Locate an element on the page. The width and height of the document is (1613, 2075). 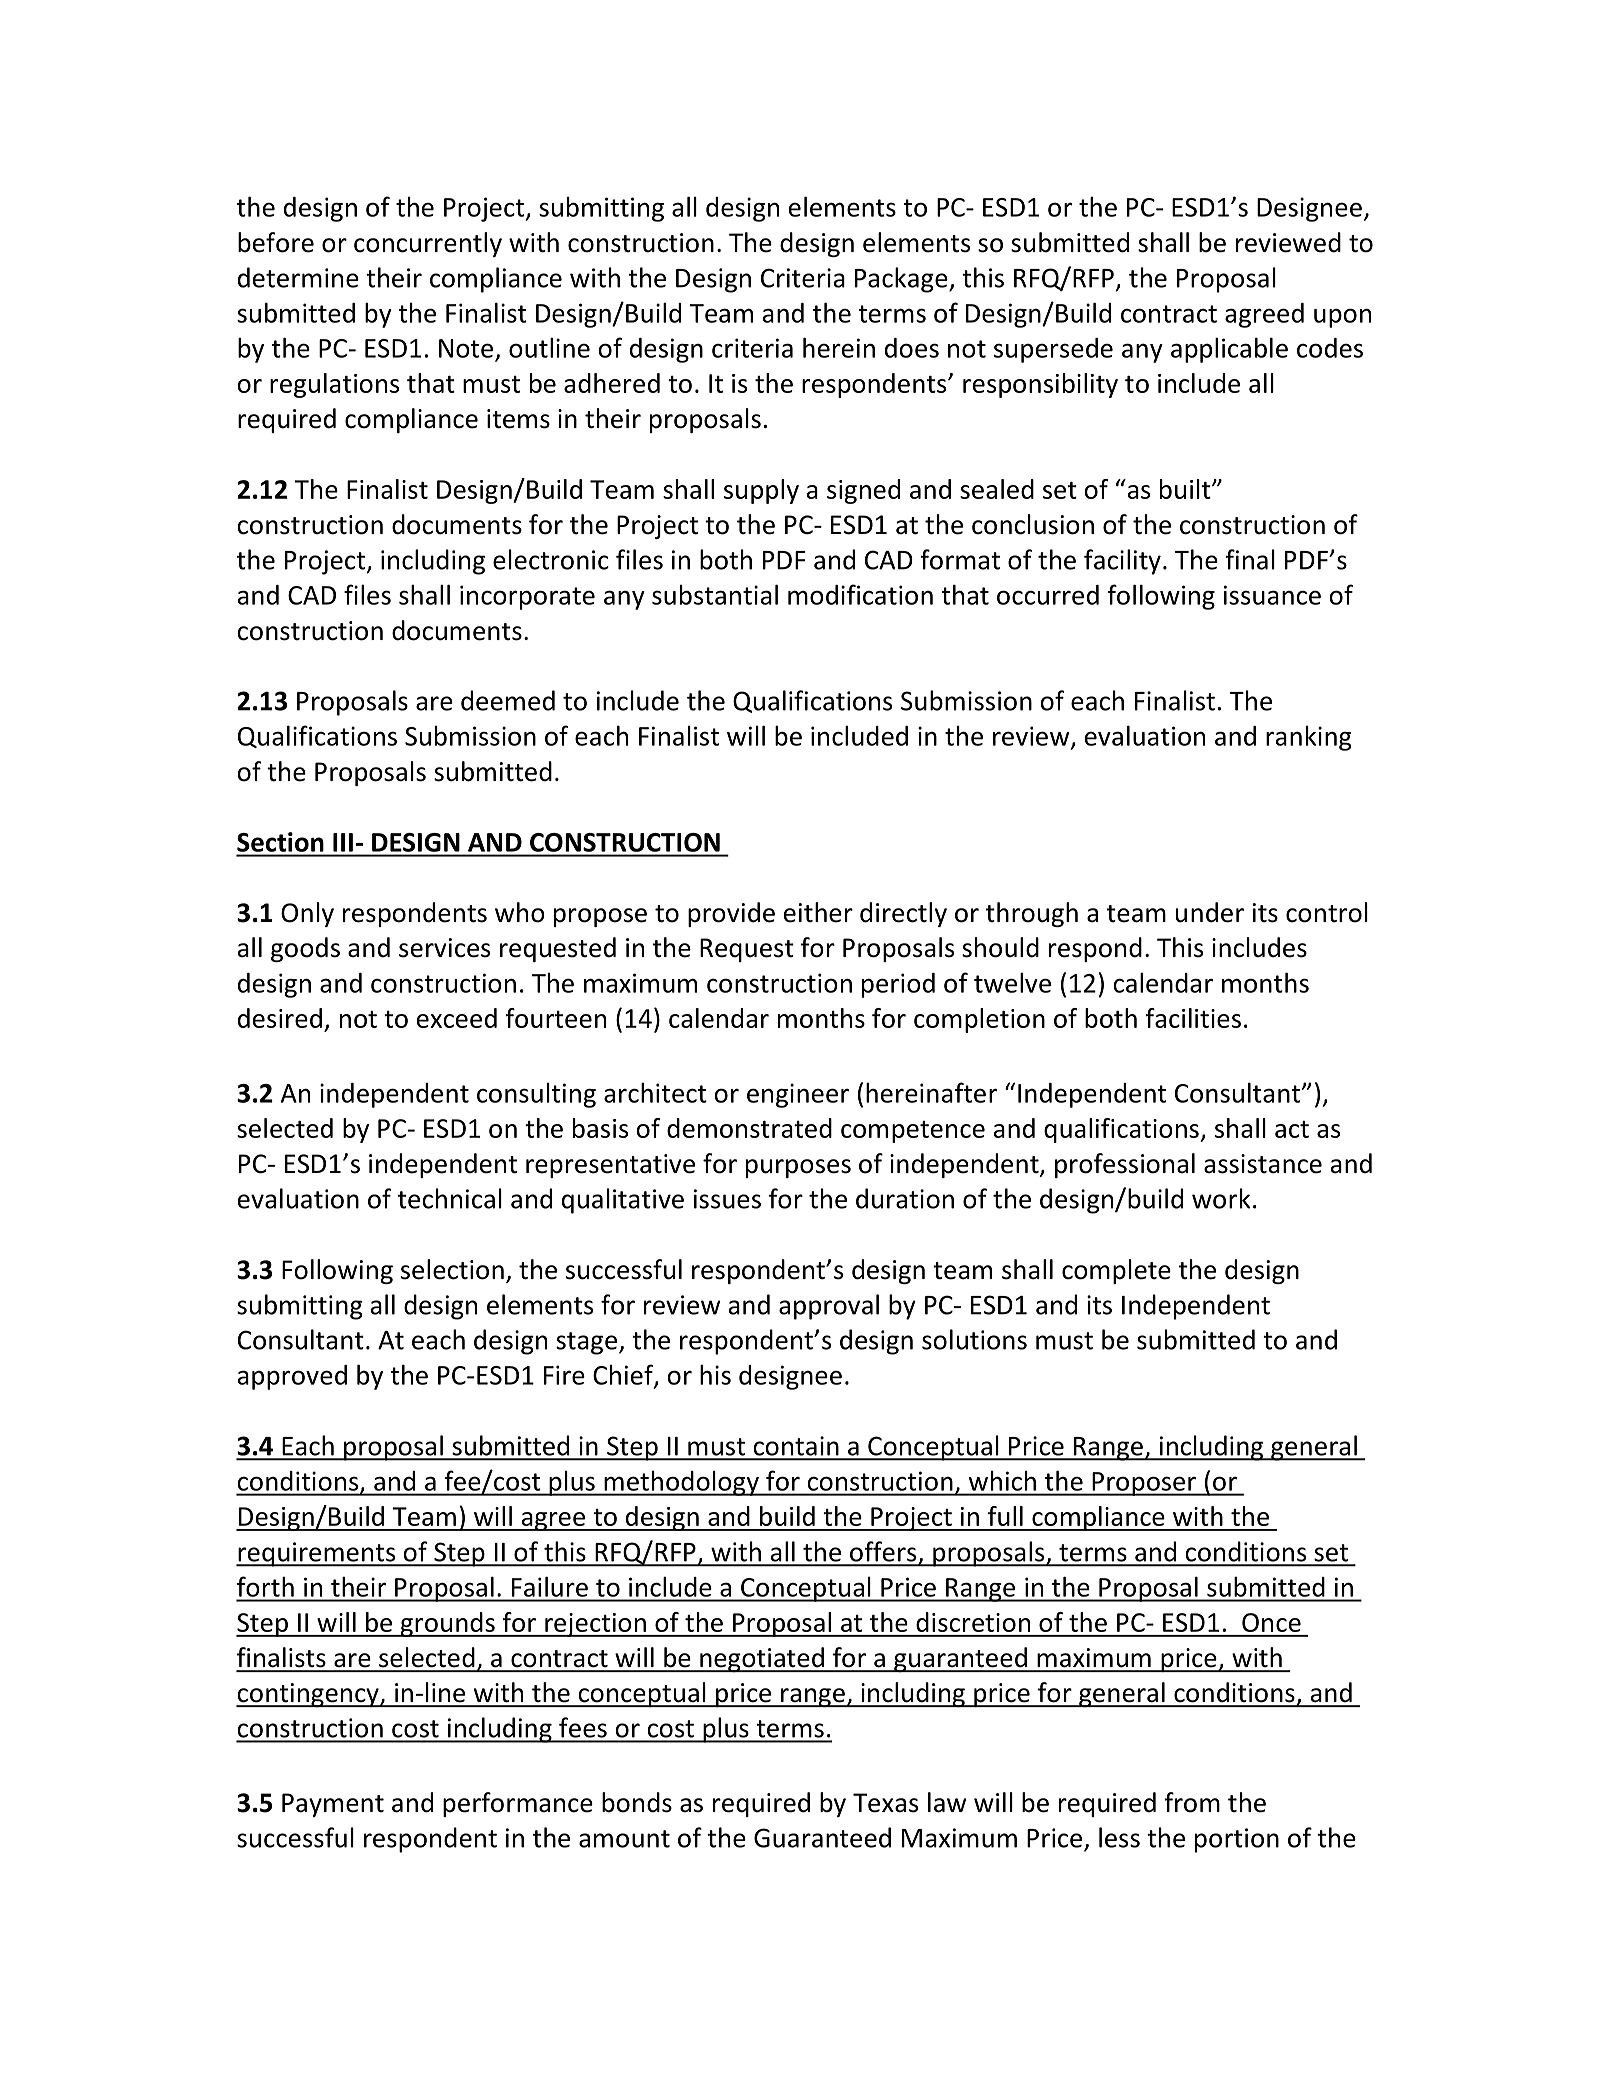
applicable is located at coordinates (1229, 350).
